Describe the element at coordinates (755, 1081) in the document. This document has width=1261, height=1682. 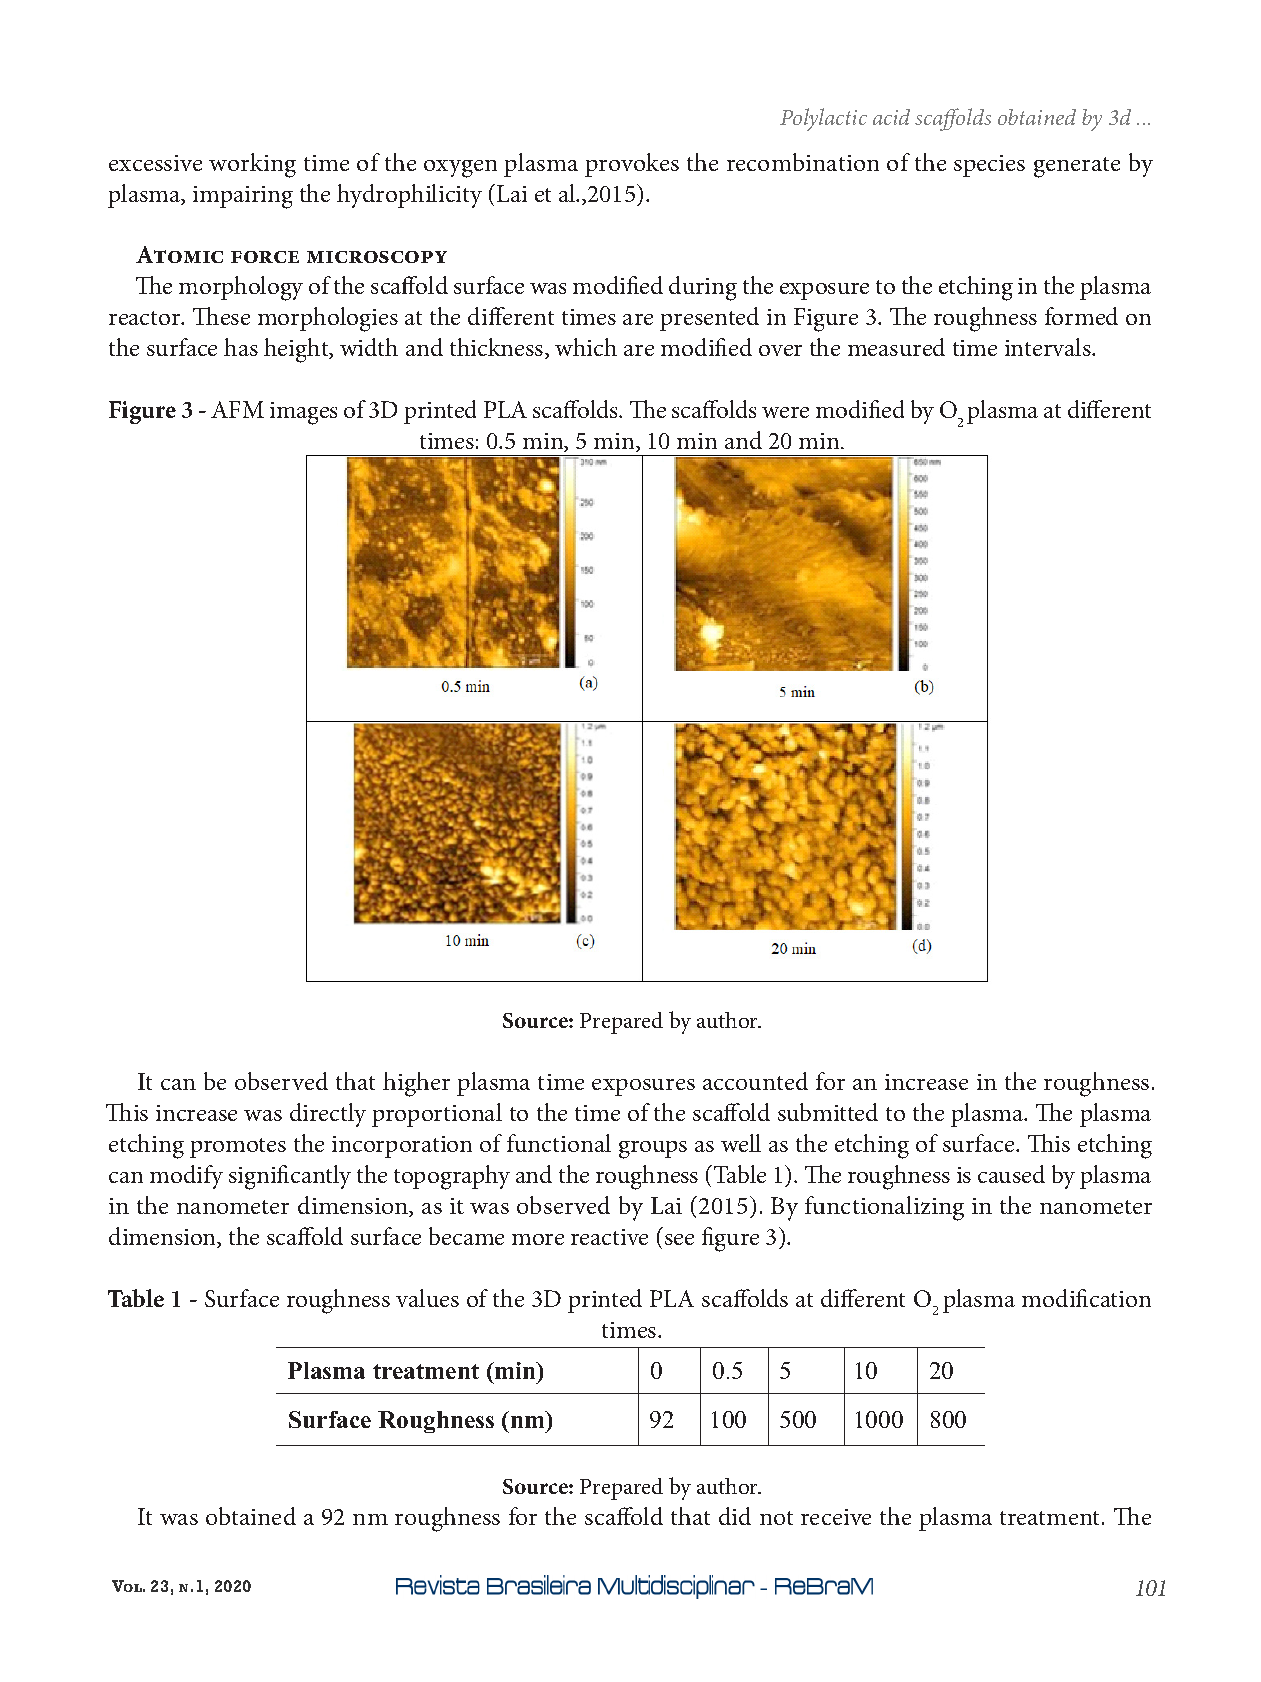
I see `accounted` at that location.
